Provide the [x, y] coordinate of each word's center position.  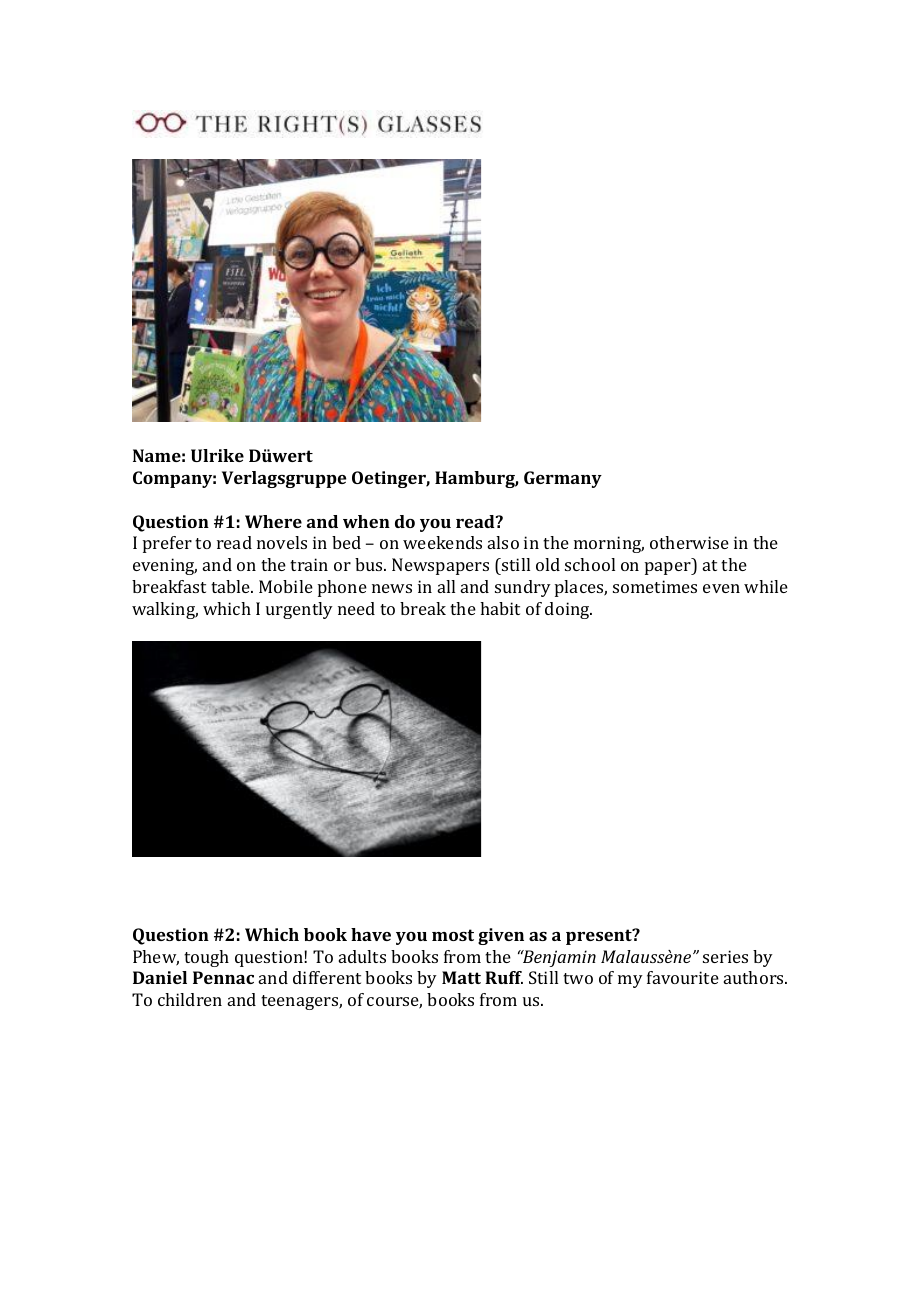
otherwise [689, 542]
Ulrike [217, 455]
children [190, 999]
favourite [683, 977]
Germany [563, 479]
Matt [461, 977]
